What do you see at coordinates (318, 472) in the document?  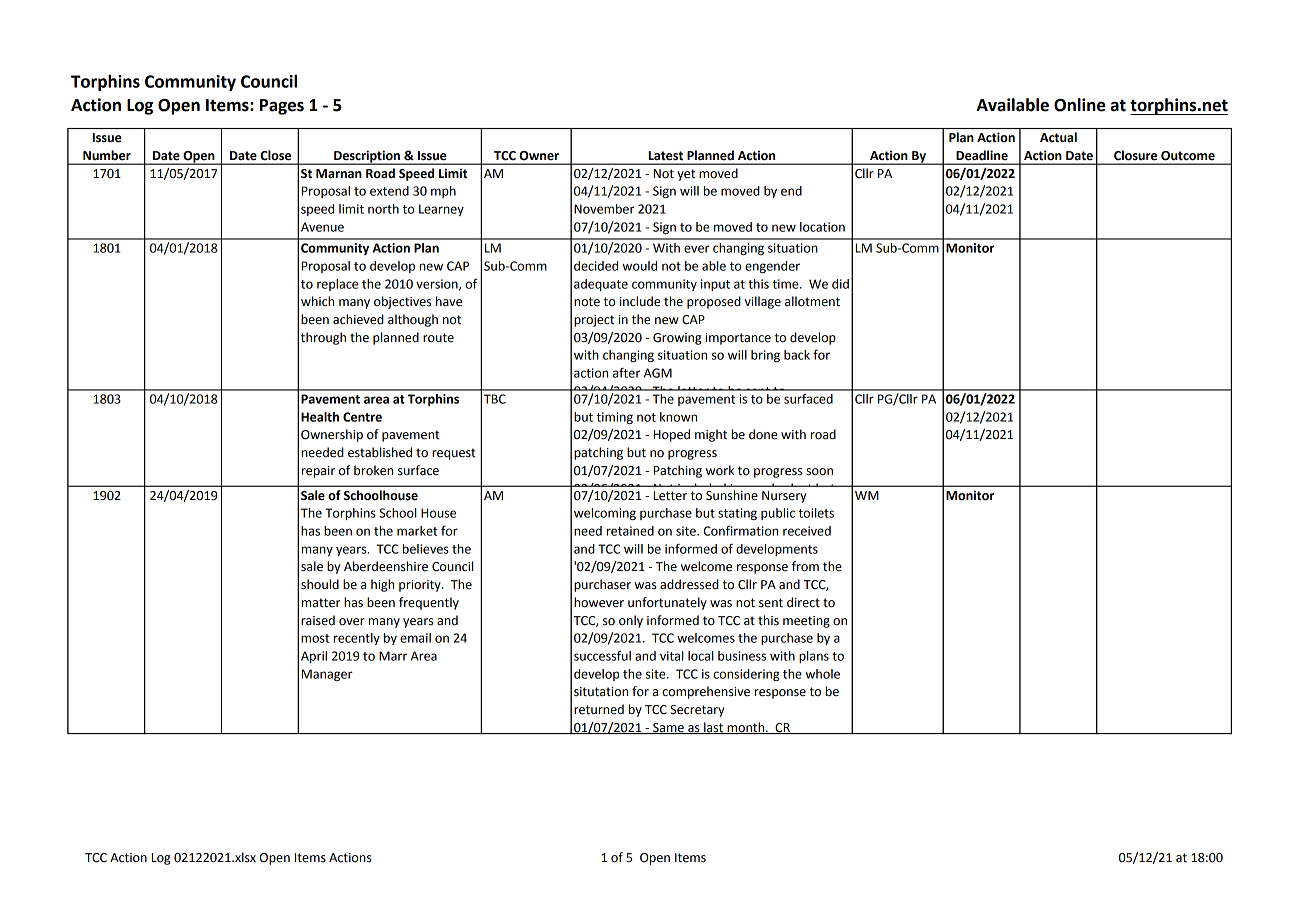 I see `repair` at bounding box center [318, 472].
